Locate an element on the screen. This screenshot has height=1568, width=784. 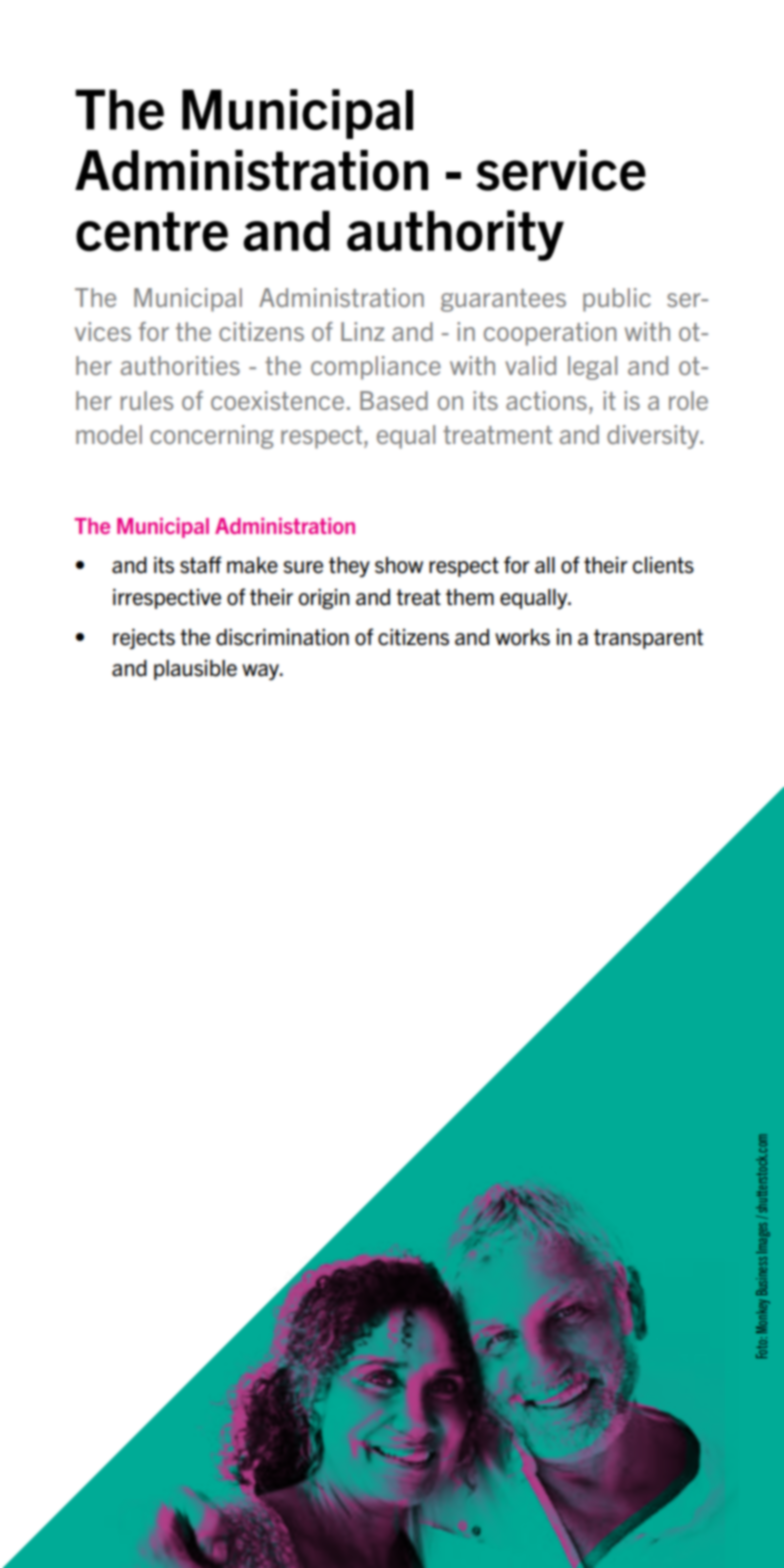
compliance is located at coordinates (376, 368).
